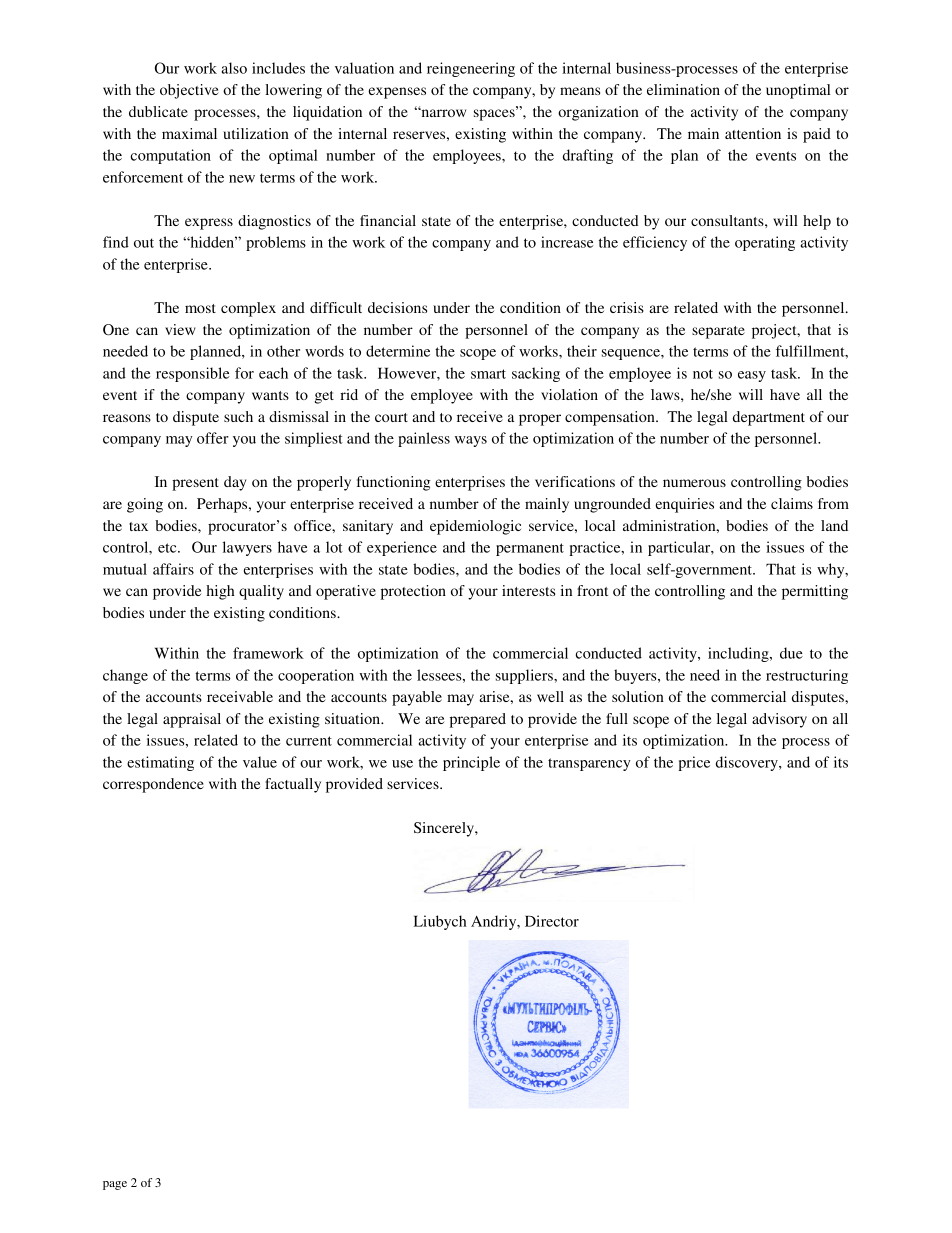  Describe the element at coordinates (739, 654) in the screenshot. I see `including` at that location.
